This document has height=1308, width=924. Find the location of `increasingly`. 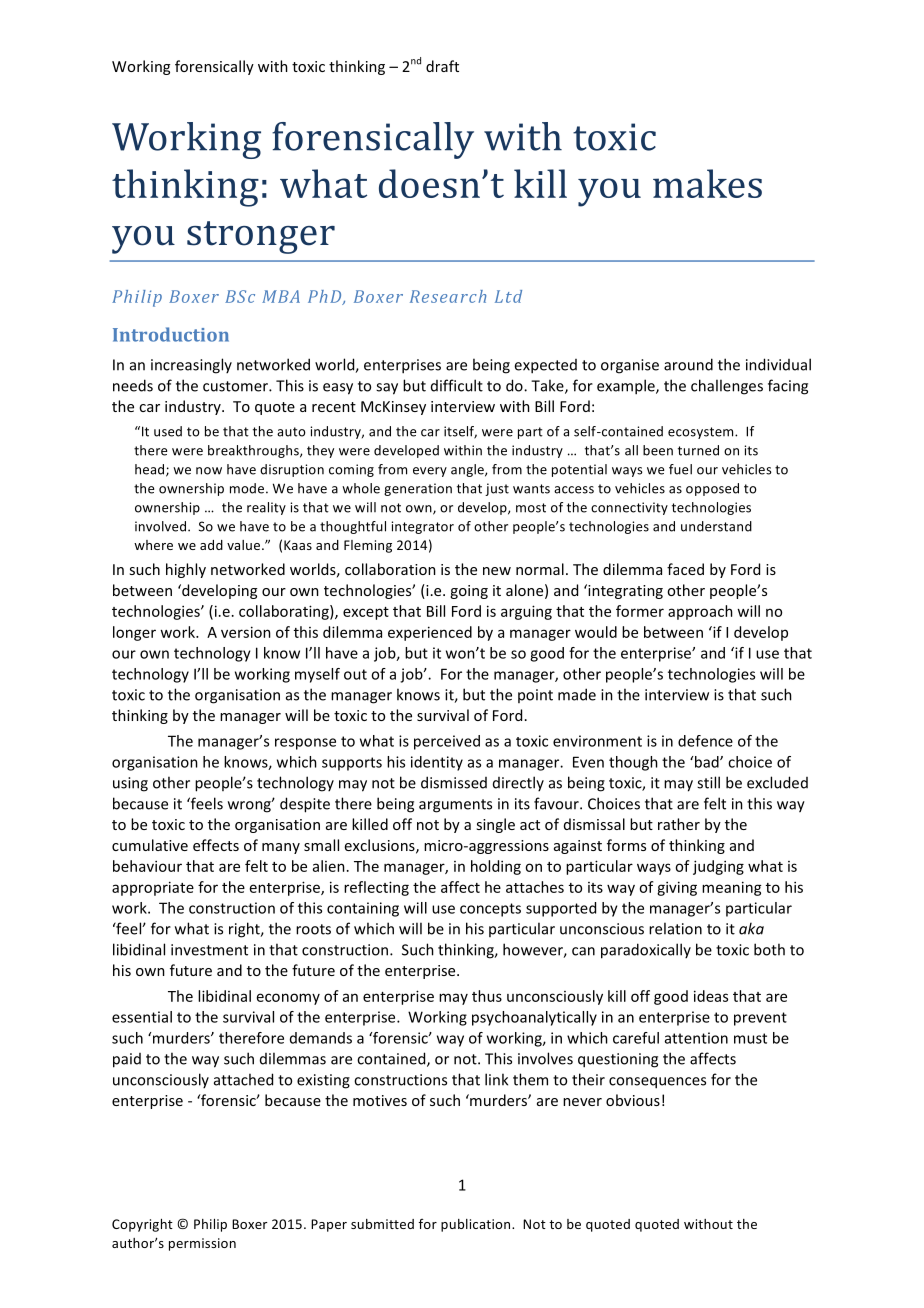

increasingly is located at coordinates (191, 366).
